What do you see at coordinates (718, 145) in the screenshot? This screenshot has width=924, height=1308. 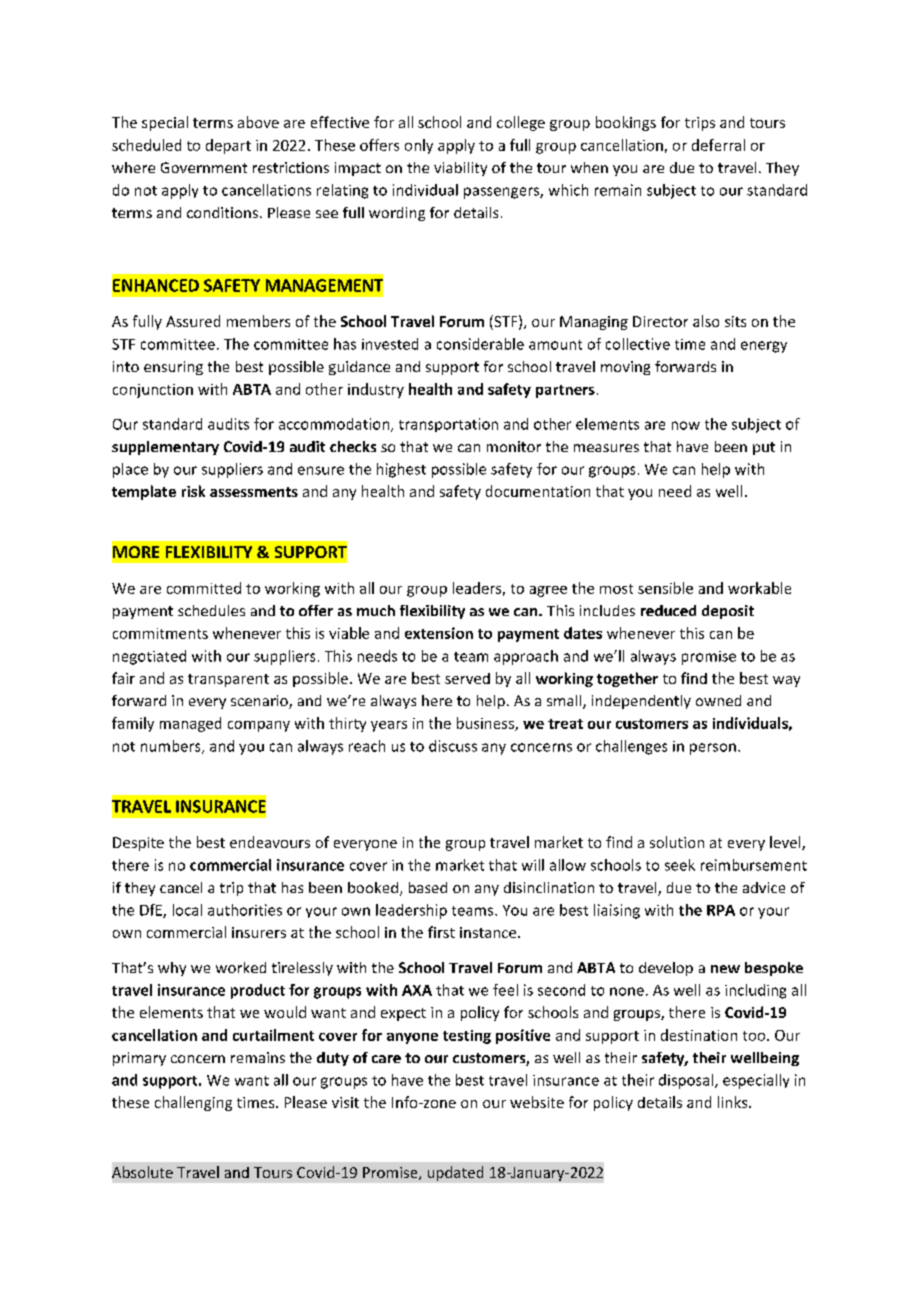 I see `deferral` at bounding box center [718, 145].
